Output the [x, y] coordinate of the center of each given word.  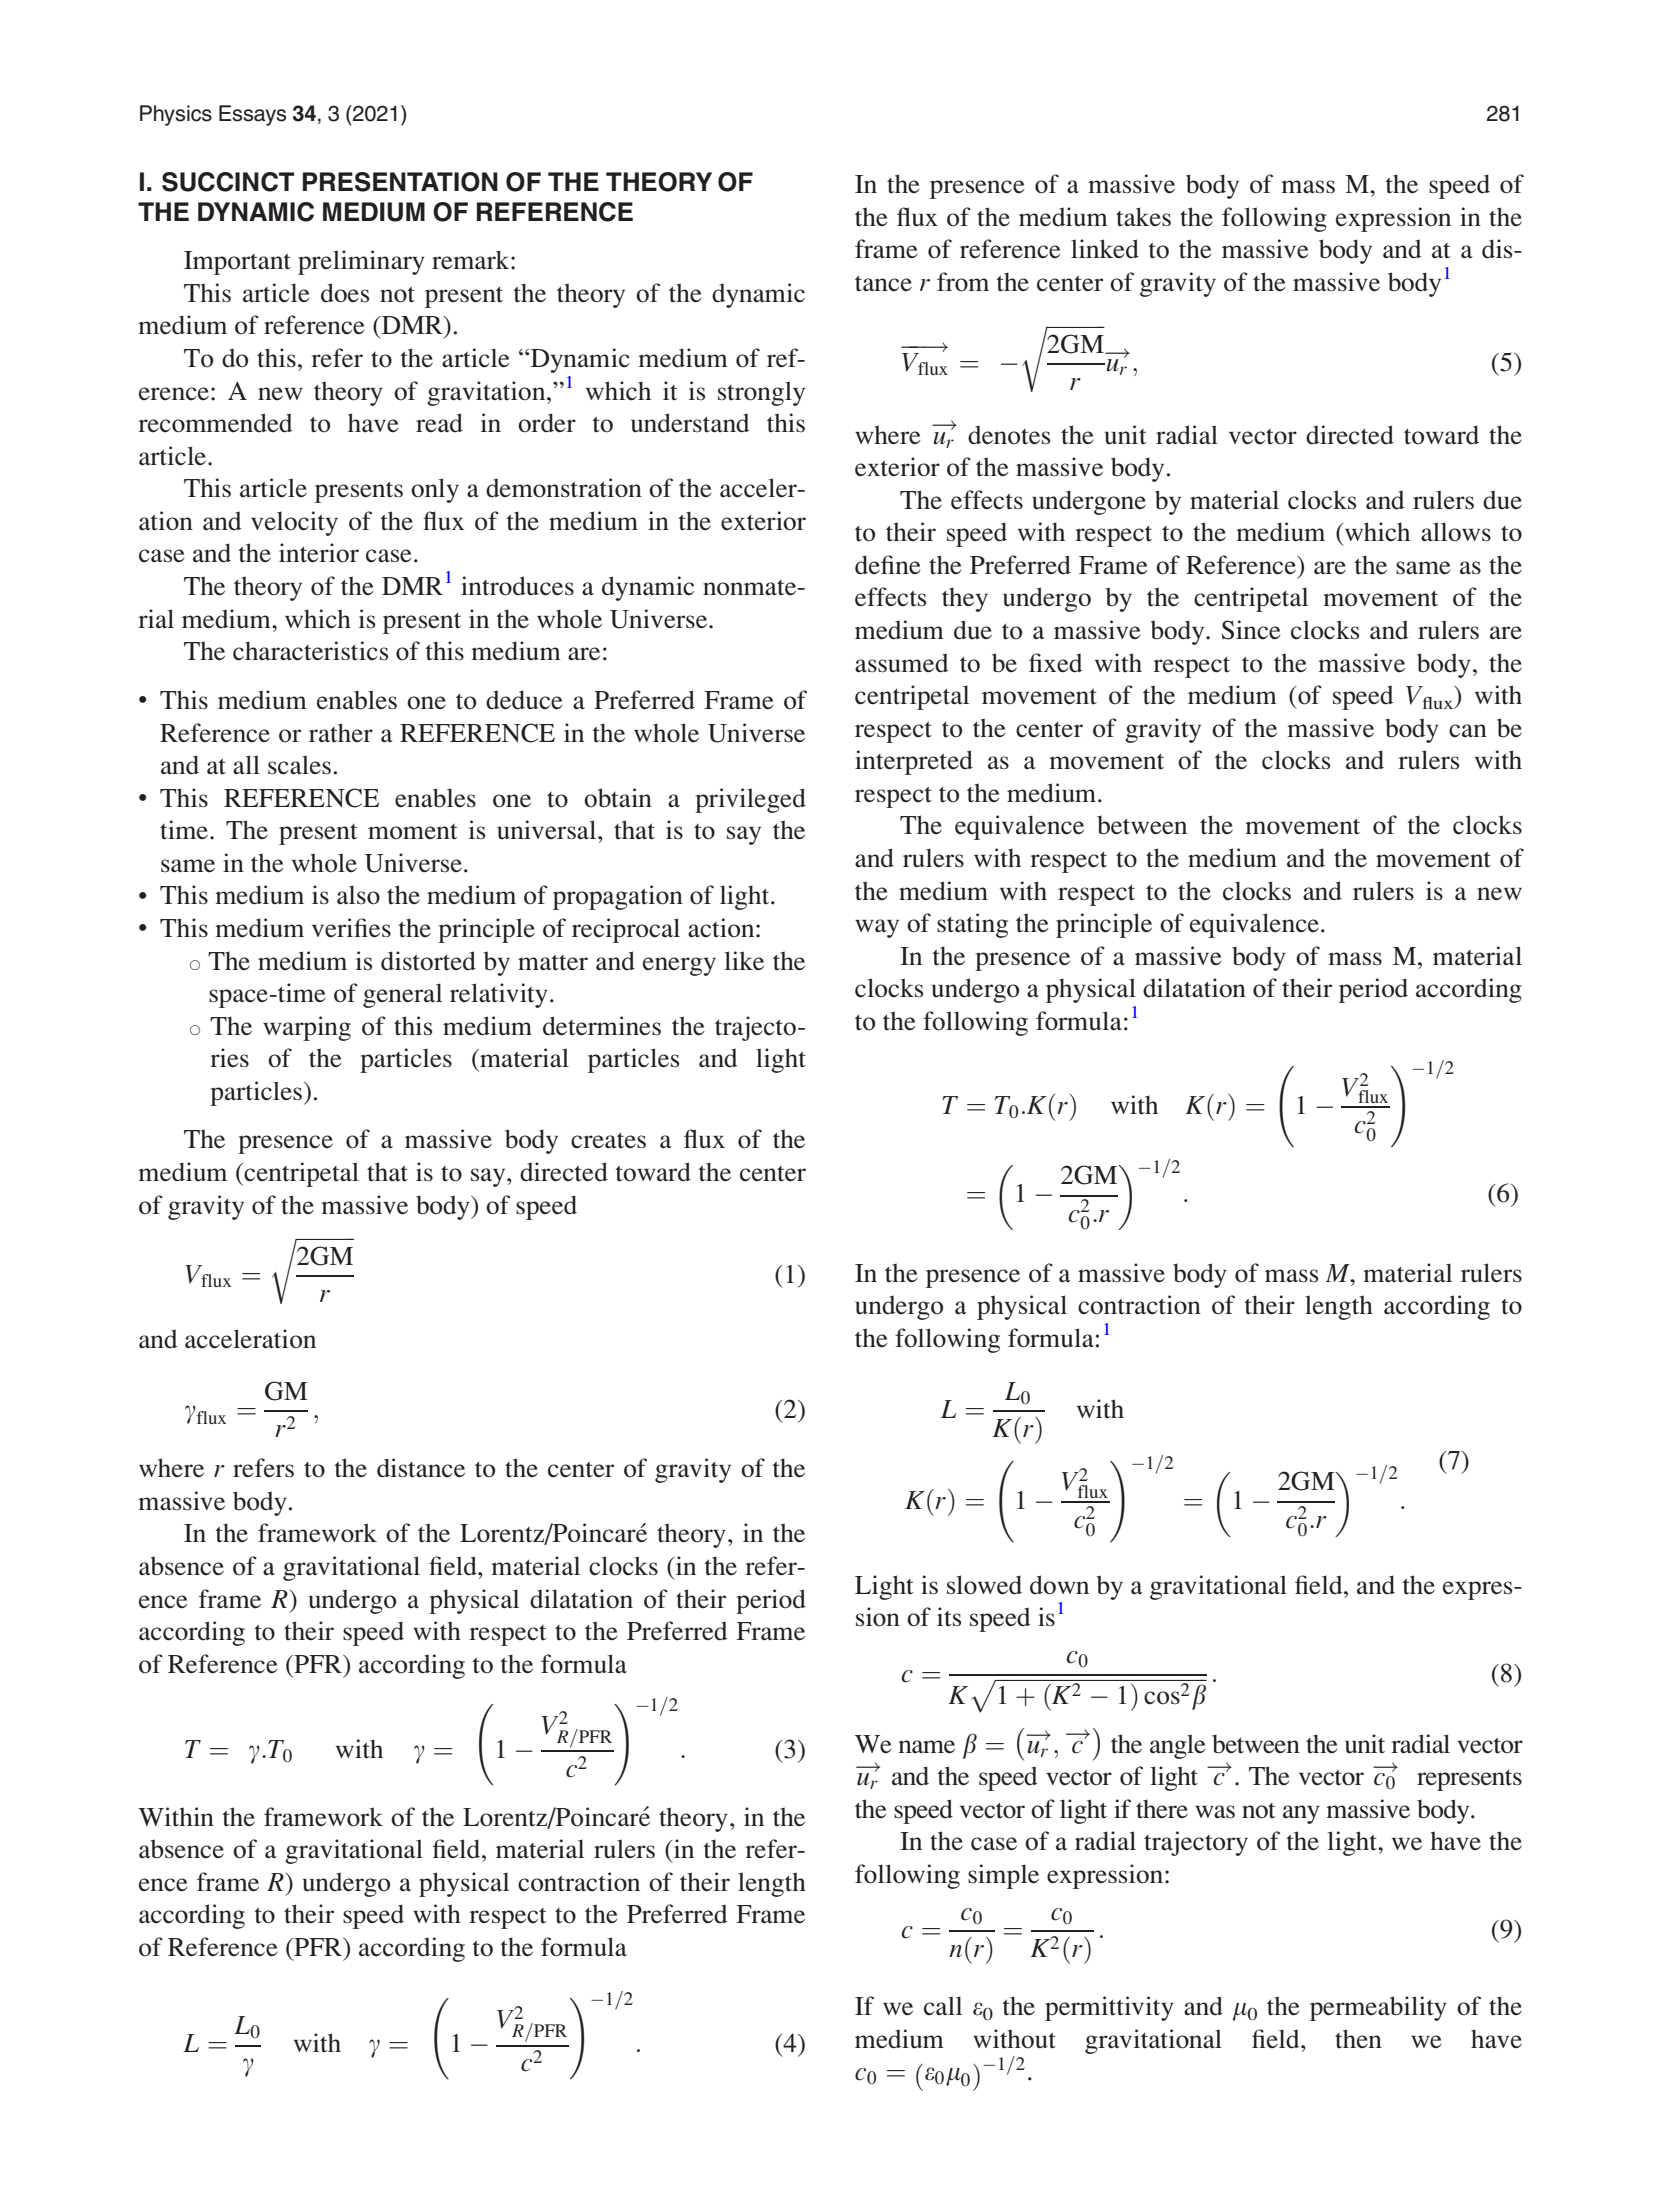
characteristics [310, 651]
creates [608, 1141]
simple [1003, 1876]
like [744, 961]
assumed [901, 663]
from [963, 282]
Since [1251, 630]
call [943, 2006]
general [402, 995]
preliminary [361, 262]
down [1059, 1585]
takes [1143, 217]
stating [972, 925]
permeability [1378, 2008]
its [949, 1616]
